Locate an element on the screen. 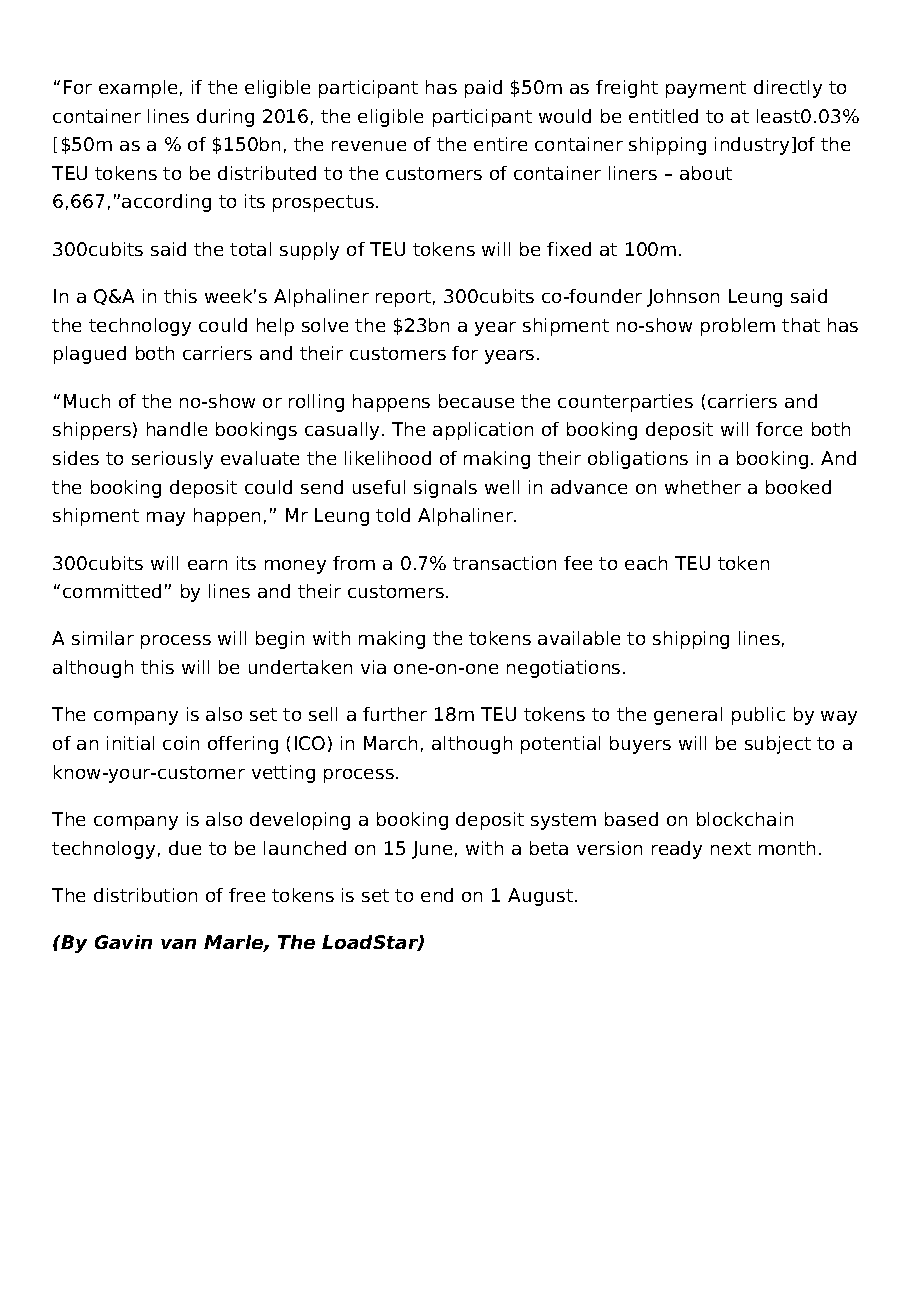 This screenshot has height=1308, width=924. payment is located at coordinates (706, 89).
